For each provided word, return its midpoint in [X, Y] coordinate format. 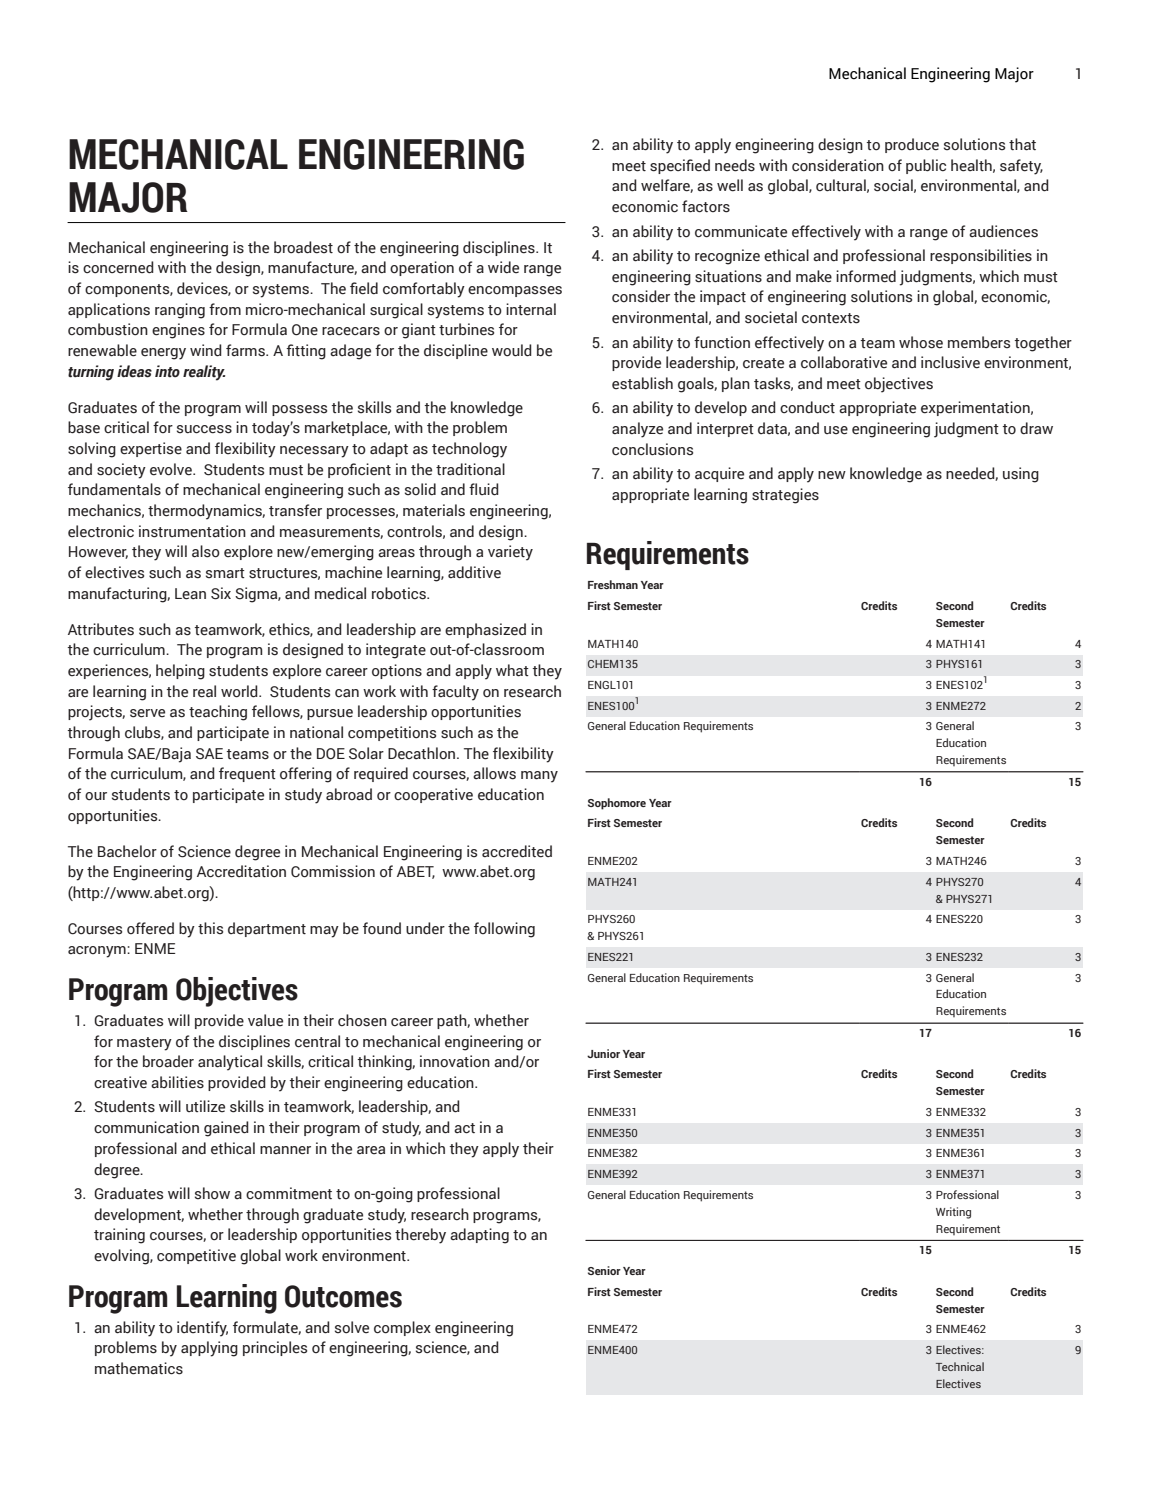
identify [202, 1329]
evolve [172, 469]
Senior [604, 1270]
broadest [303, 247]
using [1021, 475]
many [539, 777]
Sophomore [617, 804]
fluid [484, 489]
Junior [603, 1053]
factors [706, 206]
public [926, 166]
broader [168, 1061]
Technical [960, 1366]
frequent [247, 774]
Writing [953, 1213]
